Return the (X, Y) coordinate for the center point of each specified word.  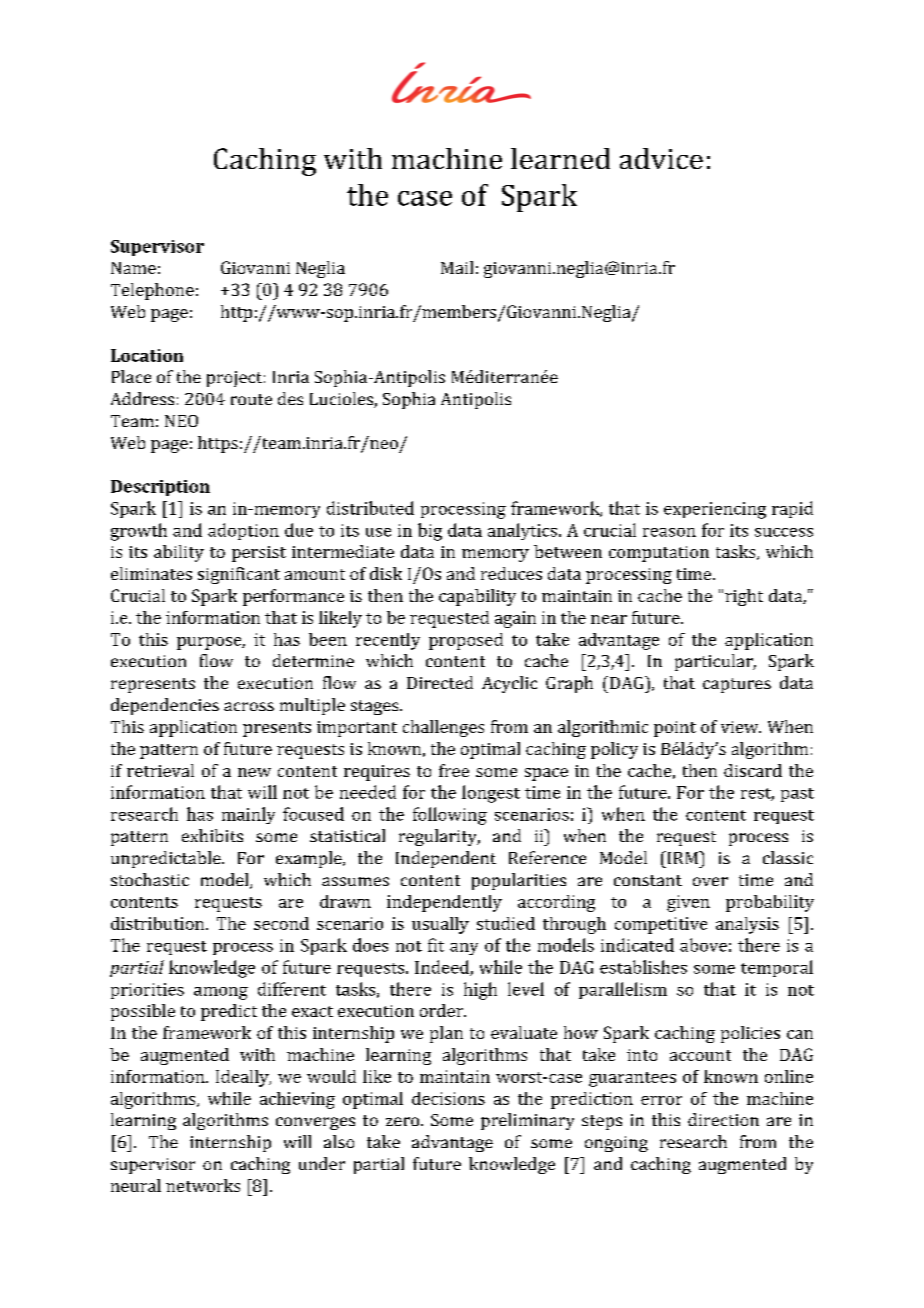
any (464, 949)
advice (661, 158)
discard (753, 770)
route (251, 399)
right (744, 597)
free (454, 770)
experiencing (715, 510)
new (254, 772)
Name (133, 268)
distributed (370, 508)
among (221, 993)
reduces (511, 573)
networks (203, 1185)
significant (239, 575)
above (703, 945)
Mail (457, 267)
